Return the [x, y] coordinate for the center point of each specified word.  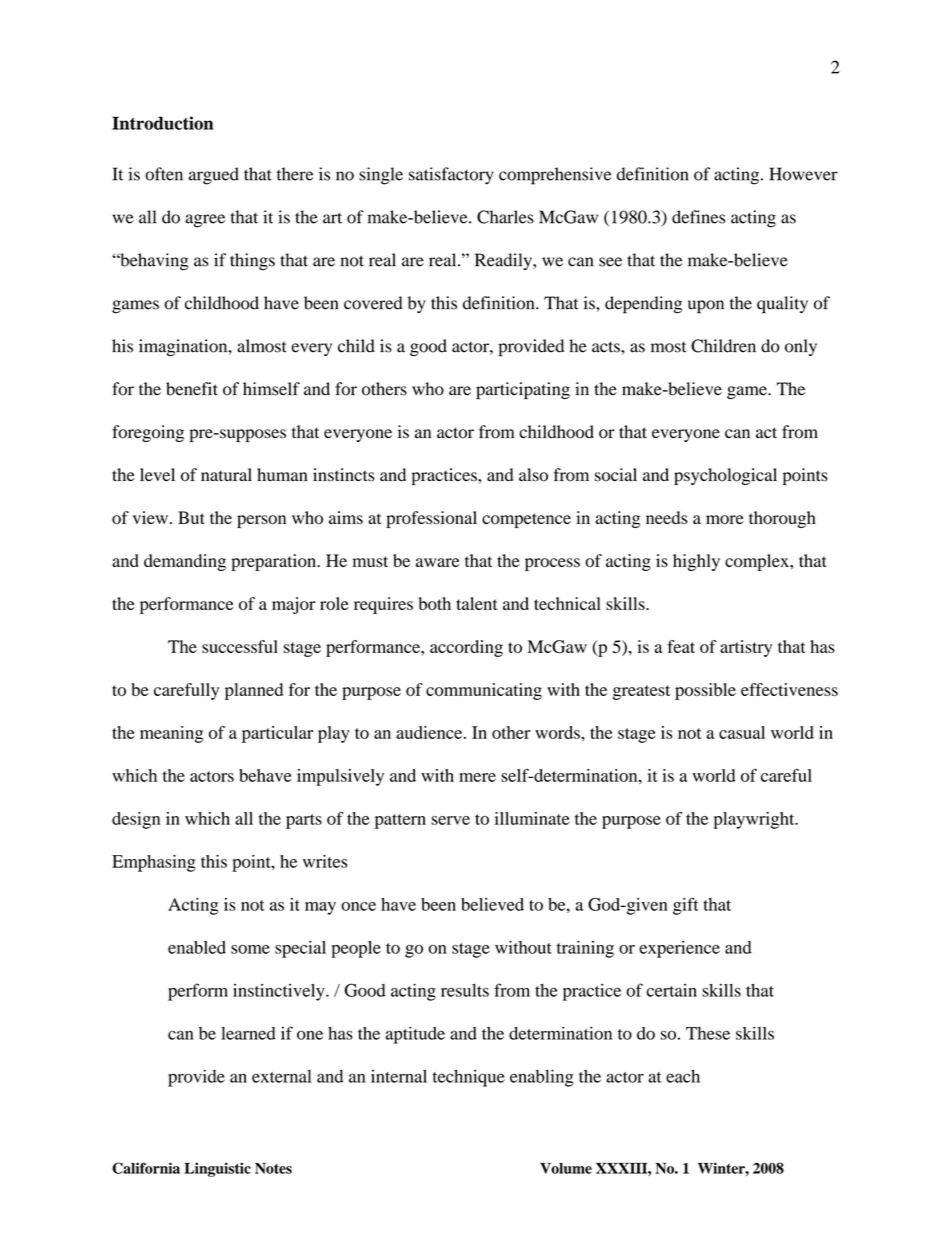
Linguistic [217, 1169]
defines [698, 217]
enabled [197, 947]
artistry [746, 648]
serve [450, 820]
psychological [725, 476]
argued [214, 176]
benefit [192, 389]
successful [240, 646]
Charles [505, 217]
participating [523, 390]
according [466, 648]
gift [686, 906]
